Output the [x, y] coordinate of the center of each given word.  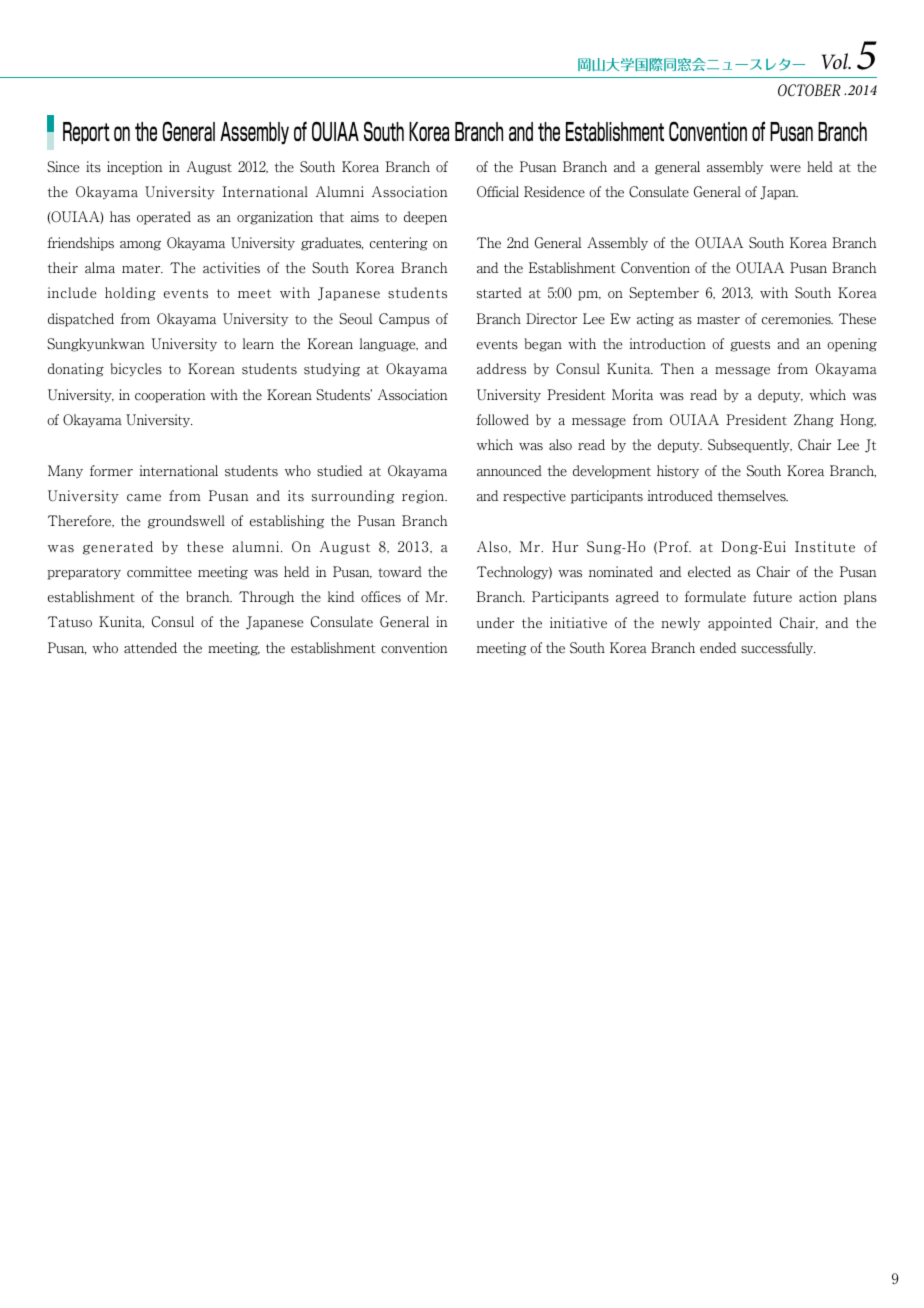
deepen [425, 218]
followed [502, 420]
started [499, 293]
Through [266, 598]
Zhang [814, 421]
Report [86, 133]
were [785, 169]
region [424, 497]
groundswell [186, 522]
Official [498, 192]
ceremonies [797, 319]
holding [130, 294]
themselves [753, 496]
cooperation [170, 396]
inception [135, 168]
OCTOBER [809, 90]
